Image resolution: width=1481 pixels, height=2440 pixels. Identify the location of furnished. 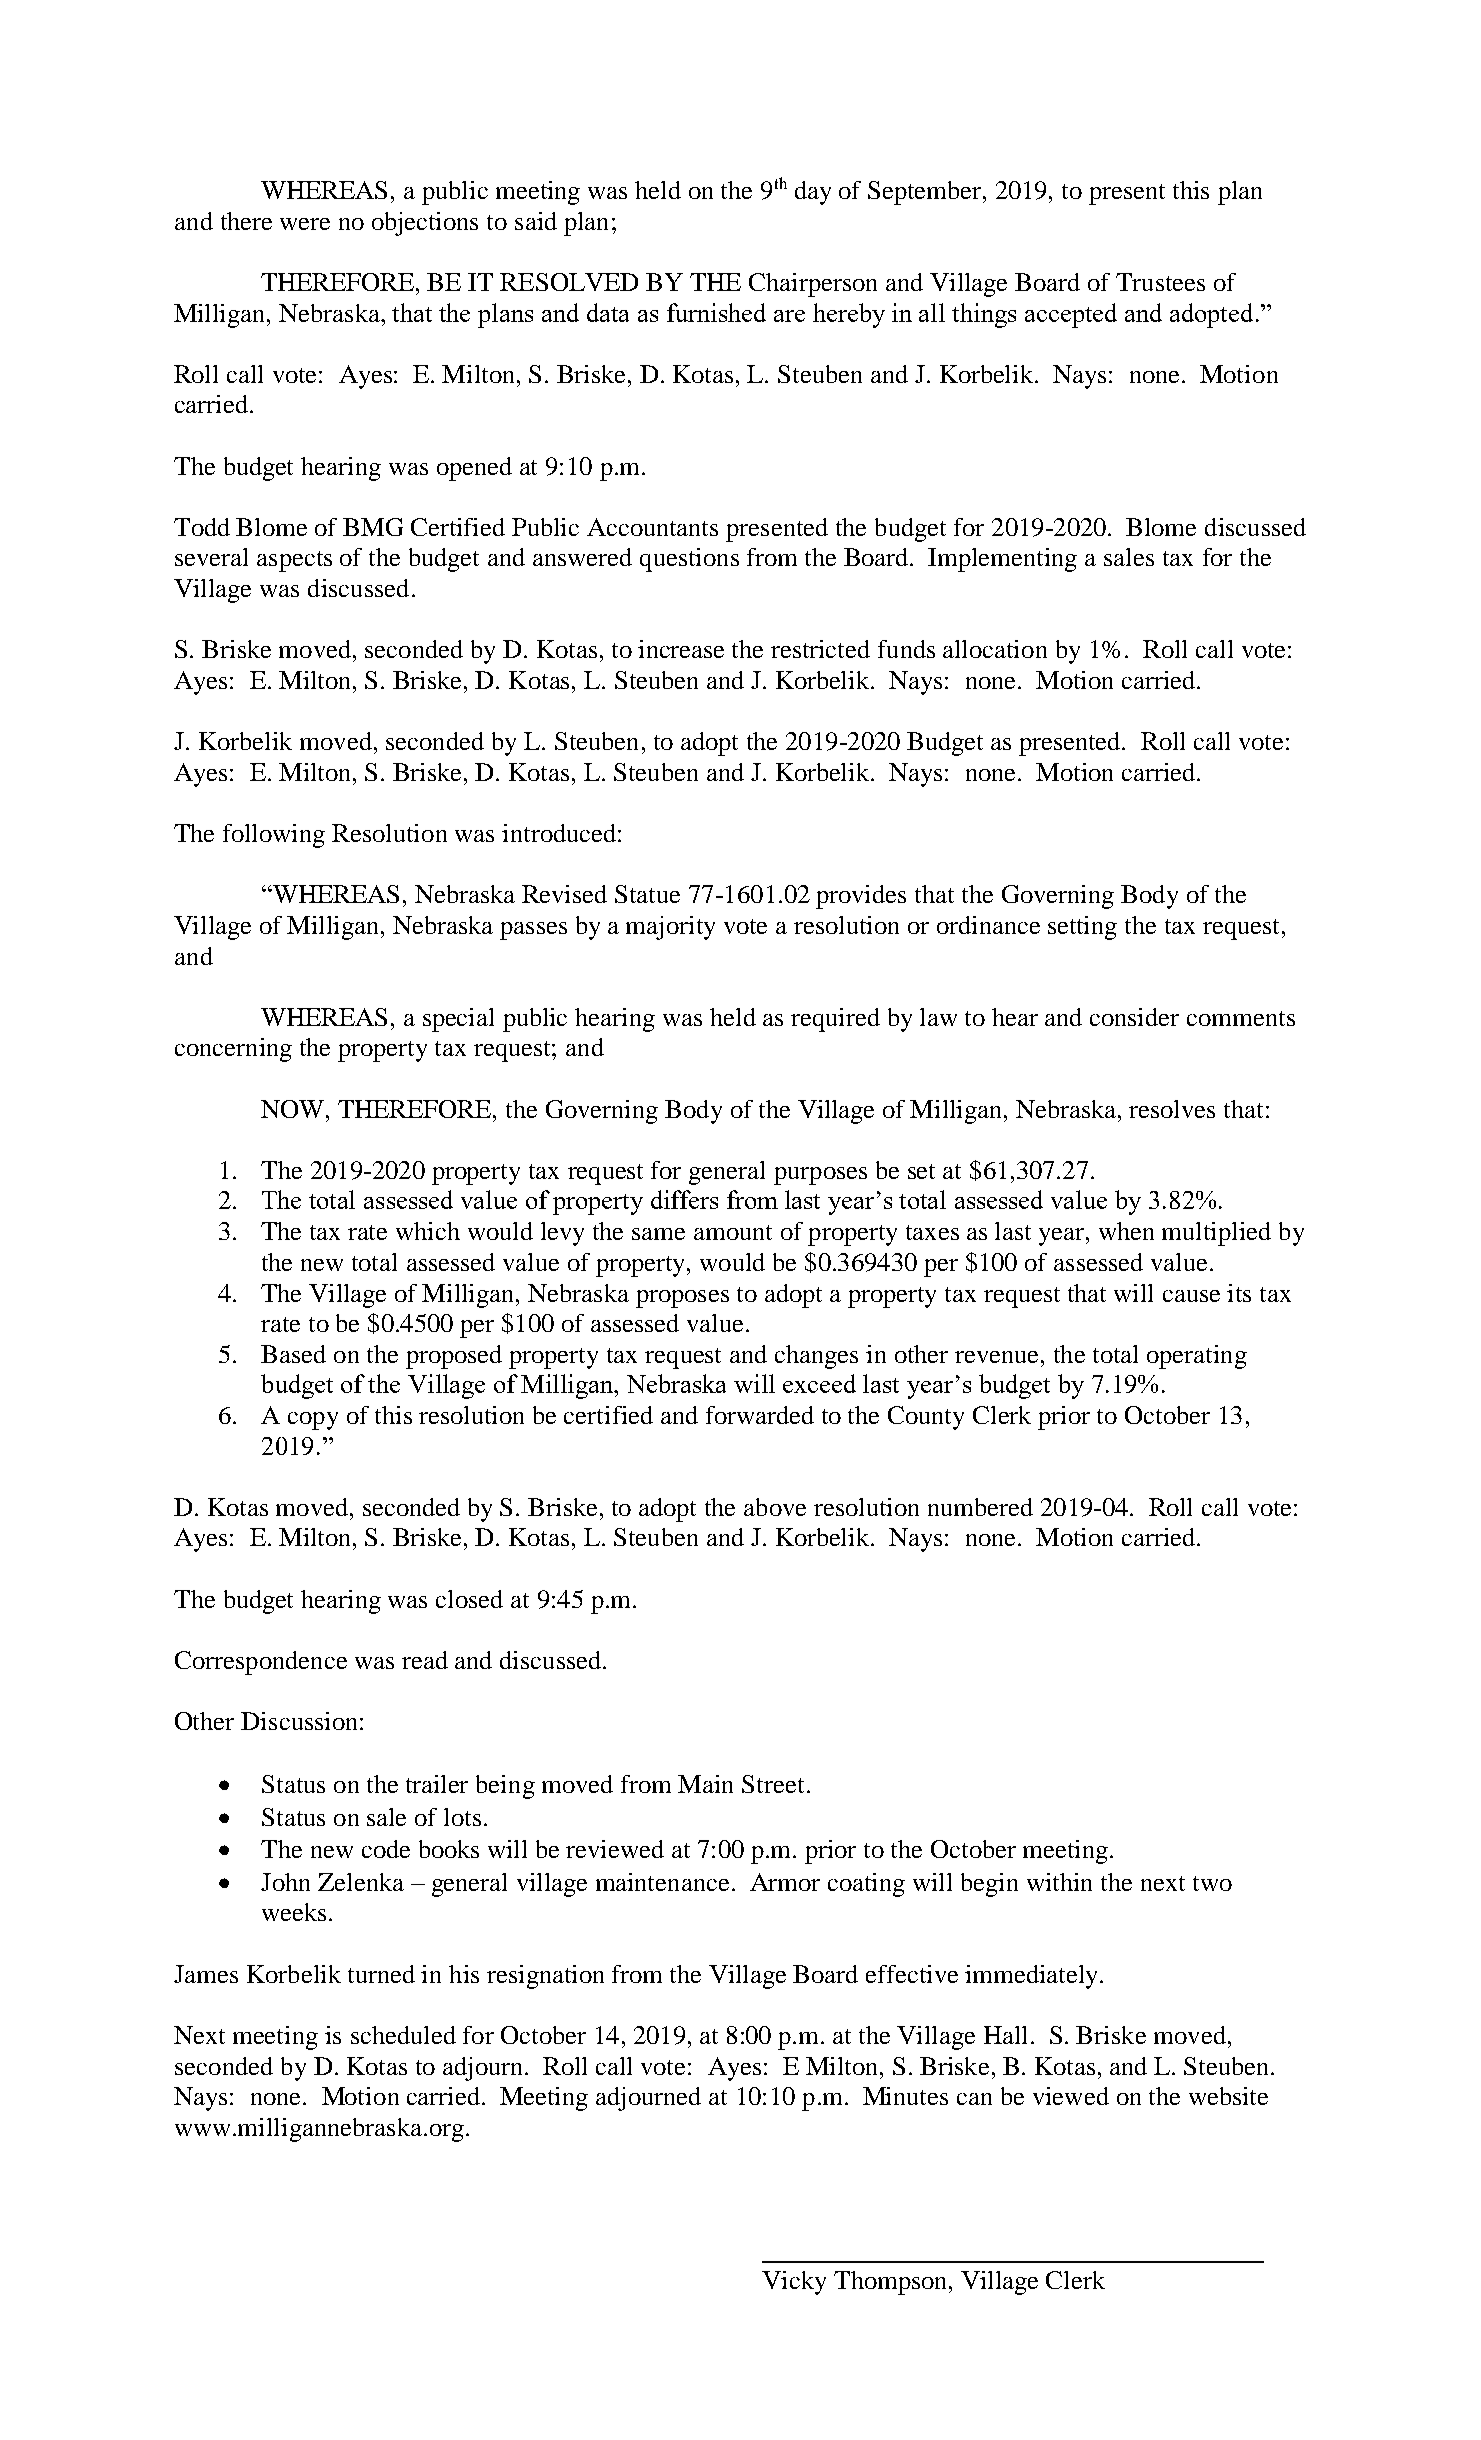
(716, 312).
